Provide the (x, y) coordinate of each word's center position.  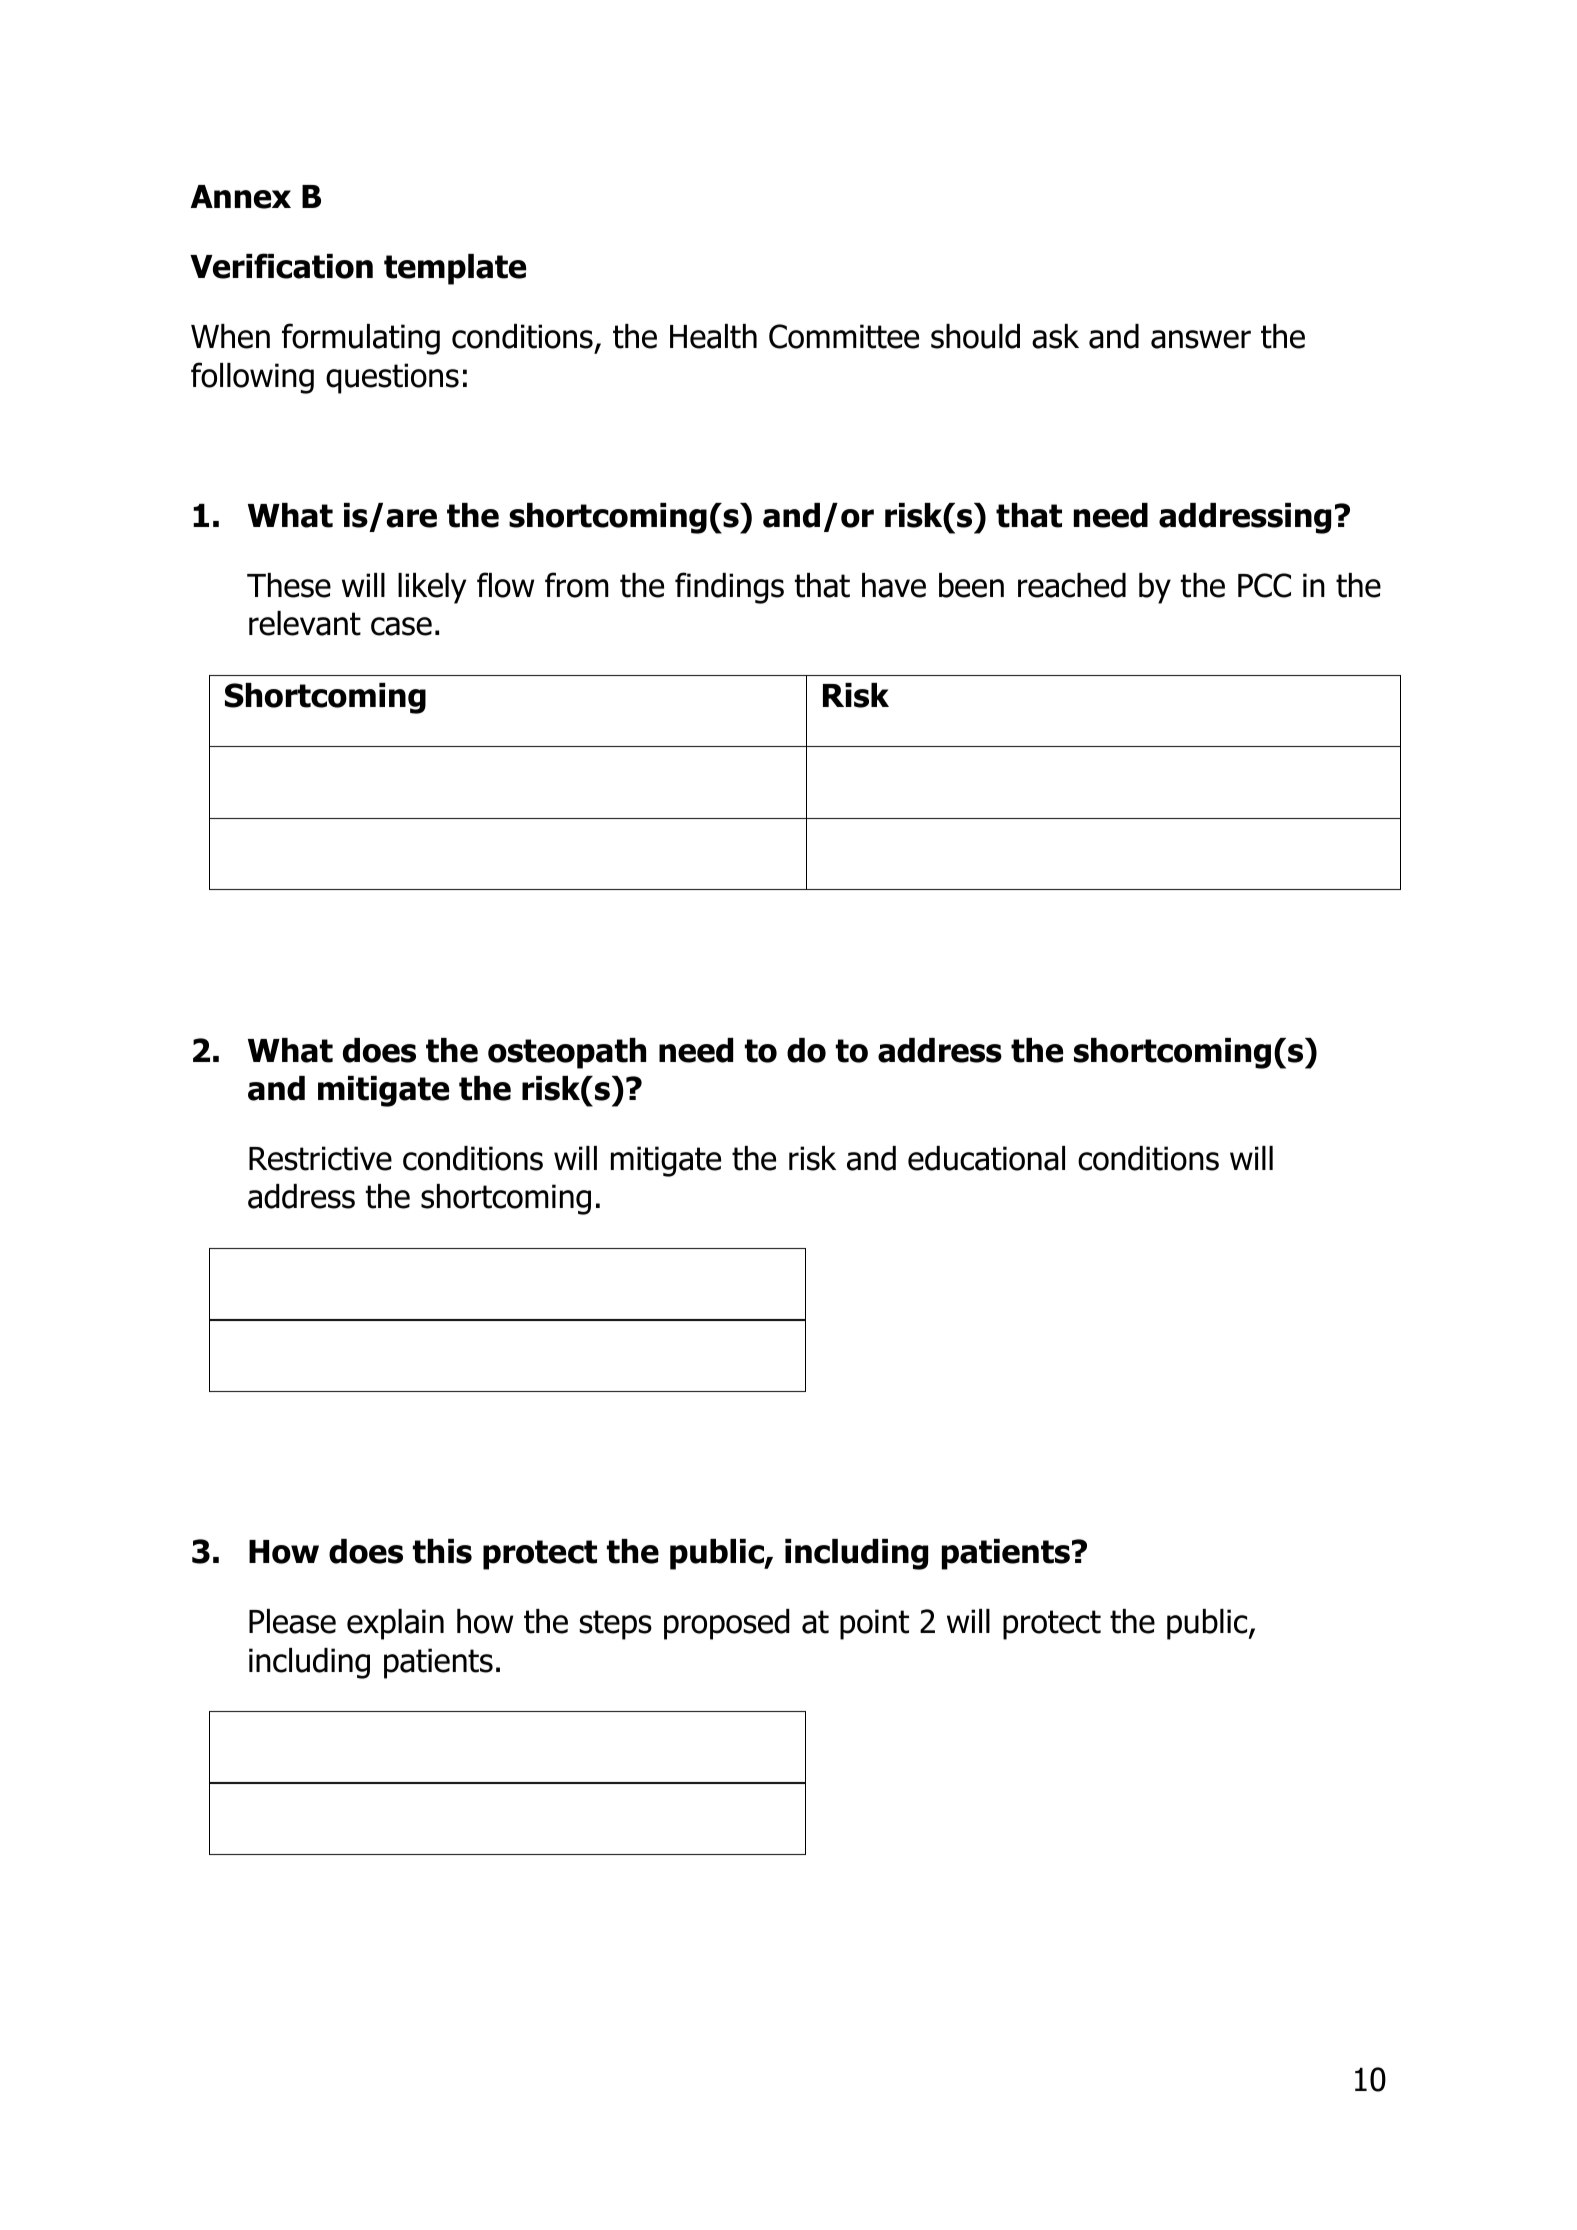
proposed (727, 1624)
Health (713, 336)
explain (395, 1624)
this (442, 1551)
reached (1072, 585)
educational (986, 1158)
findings (729, 588)
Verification (281, 266)
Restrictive (320, 1158)
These (289, 585)
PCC (1264, 585)
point (874, 1624)
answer (1201, 339)
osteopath (567, 1053)
